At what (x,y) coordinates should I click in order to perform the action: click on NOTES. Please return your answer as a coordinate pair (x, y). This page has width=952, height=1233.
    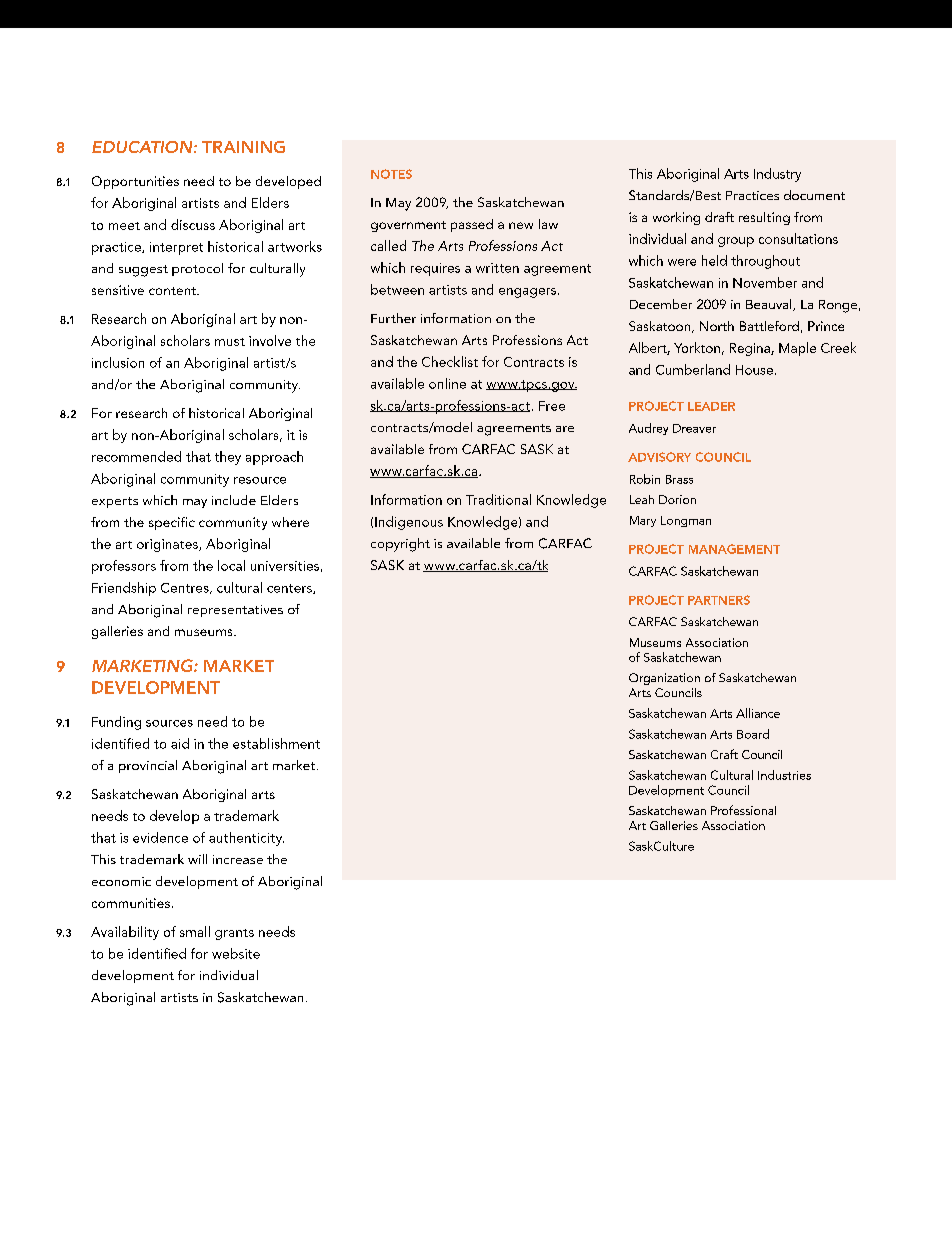
    Looking at the image, I should click on (391, 174).
